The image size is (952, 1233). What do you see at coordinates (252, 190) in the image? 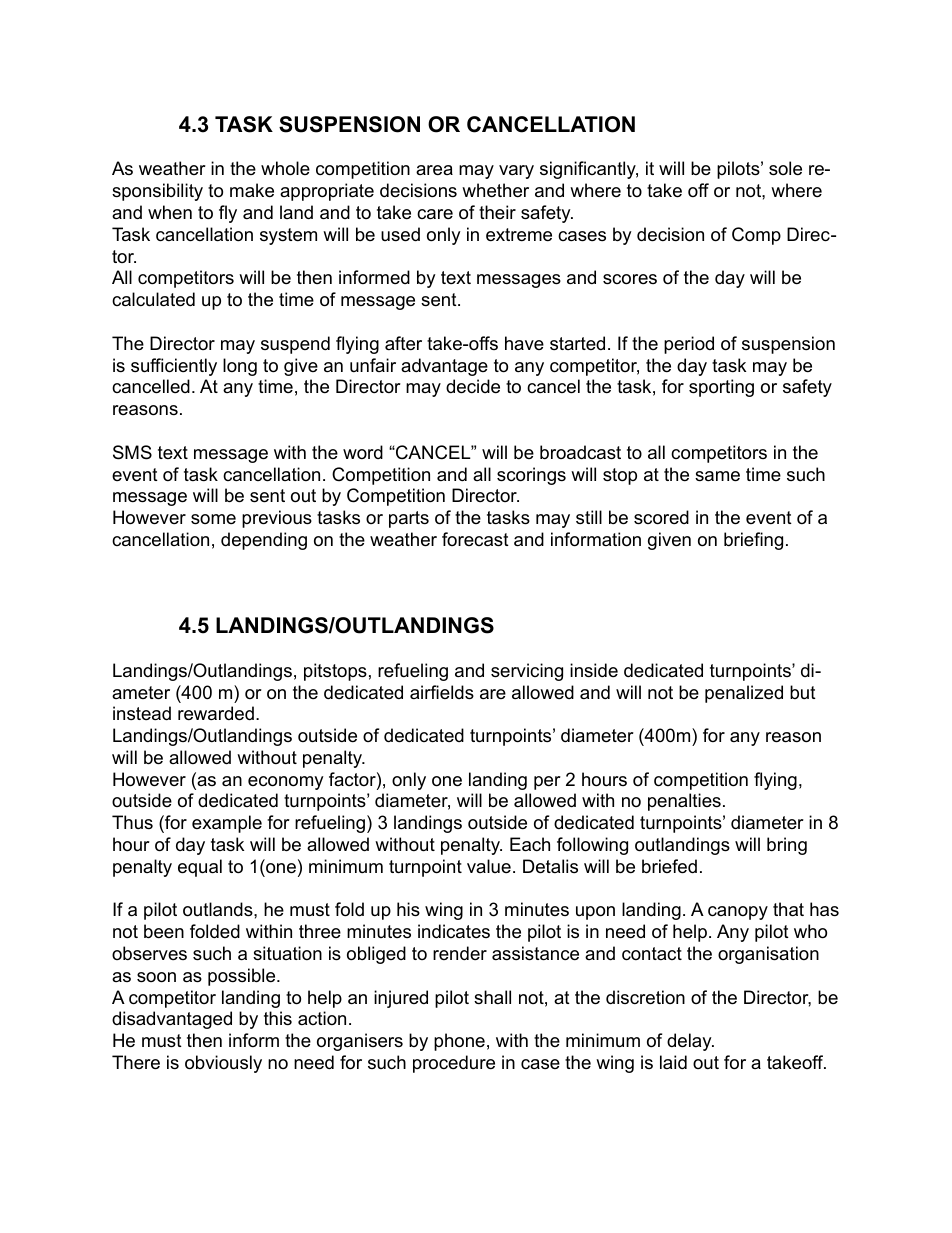
I see `make` at bounding box center [252, 190].
